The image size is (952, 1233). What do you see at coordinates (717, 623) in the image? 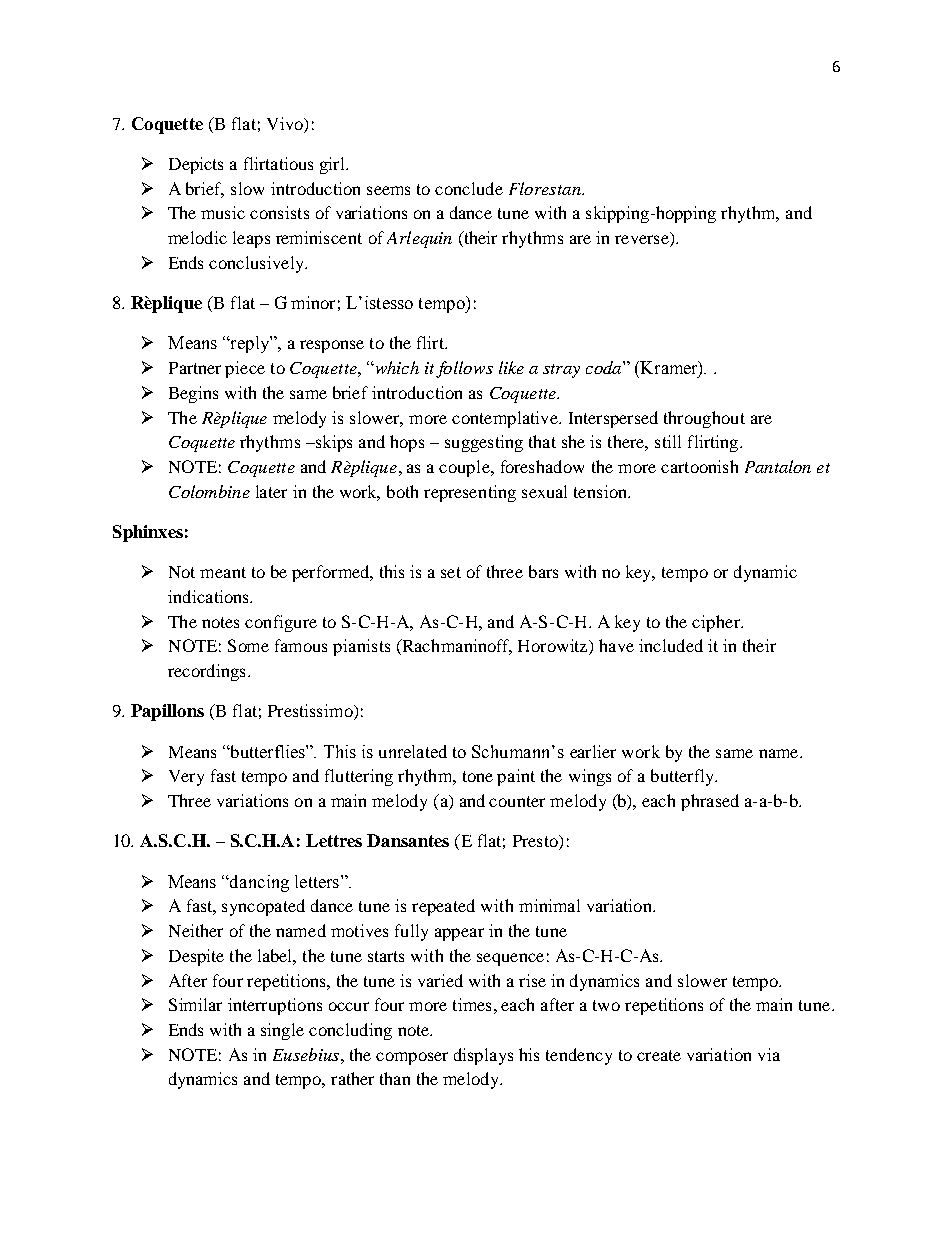
I see `cipher` at bounding box center [717, 623].
